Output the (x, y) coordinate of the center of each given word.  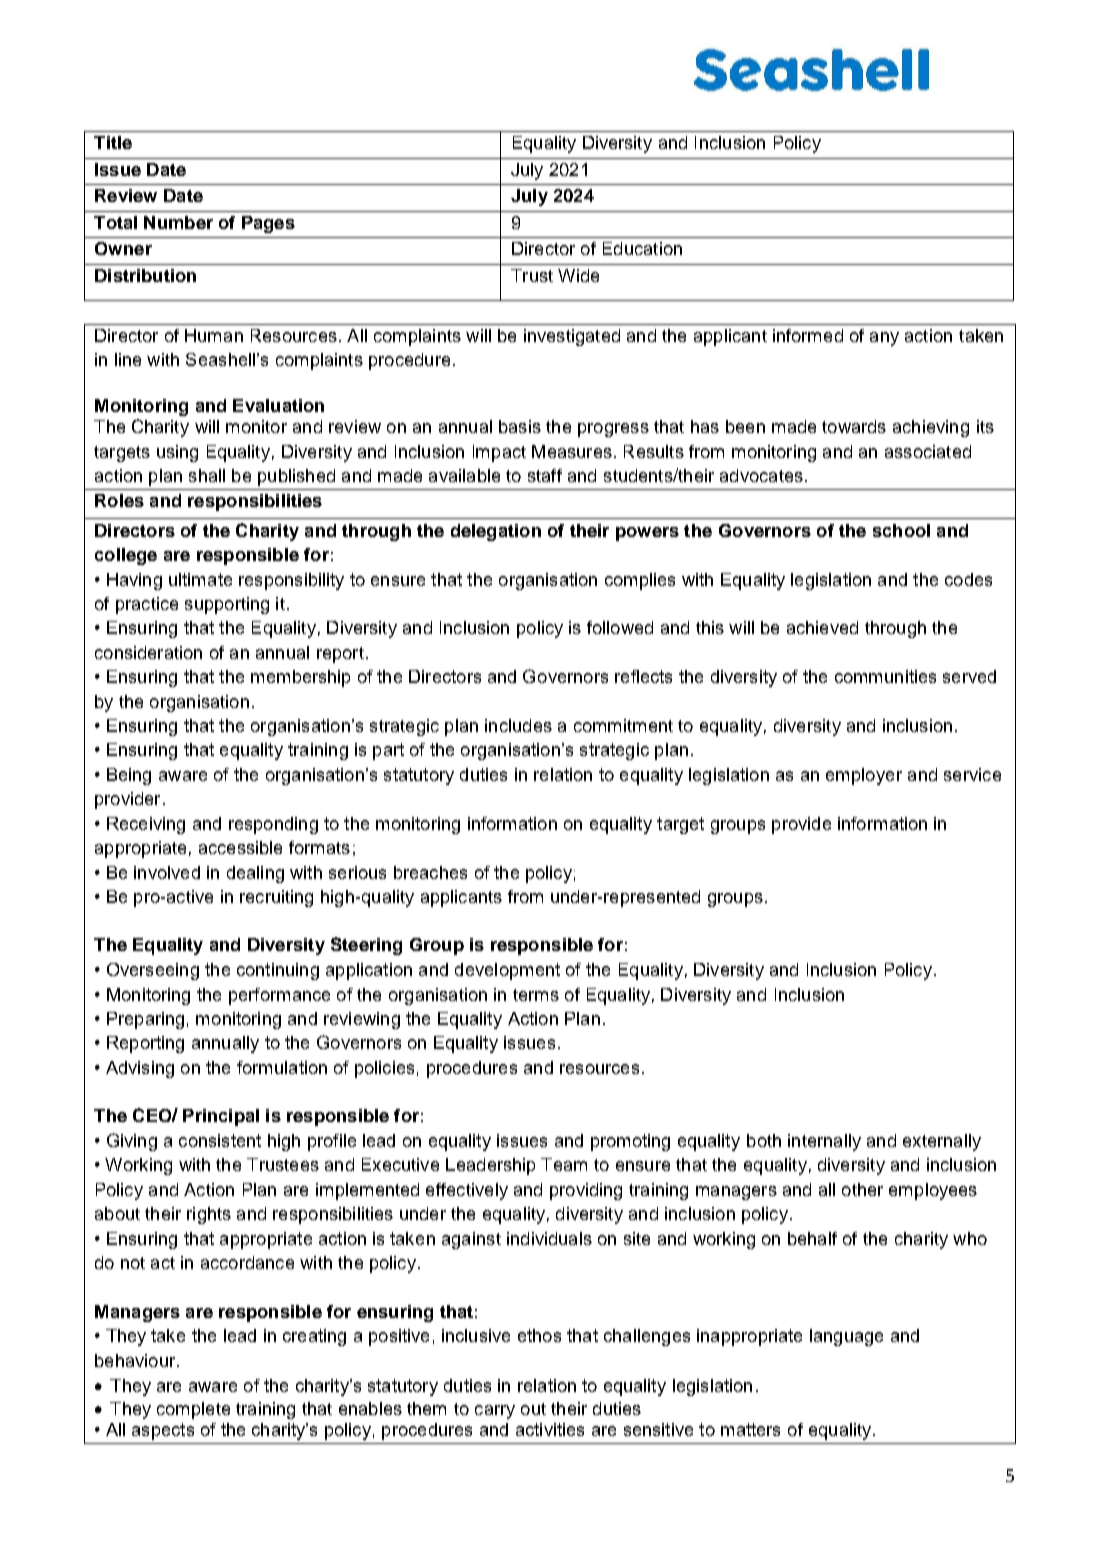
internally (824, 1142)
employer (864, 776)
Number (178, 222)
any (884, 339)
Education (642, 248)
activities (550, 1429)
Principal (221, 1117)
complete (193, 1410)
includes (518, 725)
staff (545, 475)
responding (273, 825)
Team (564, 1164)
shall (207, 475)
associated (928, 451)
